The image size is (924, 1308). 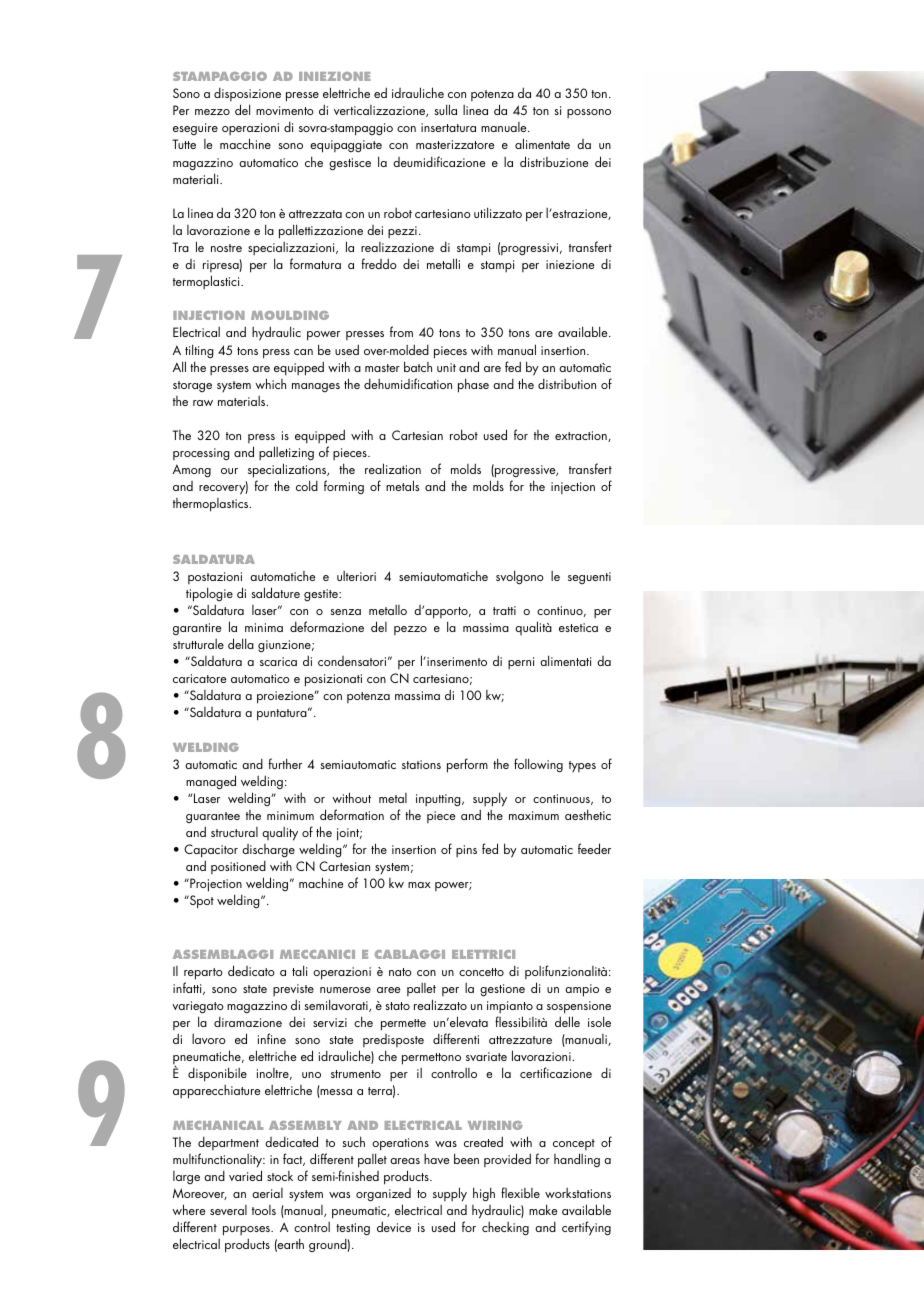 I want to click on della, so click(x=241, y=643).
